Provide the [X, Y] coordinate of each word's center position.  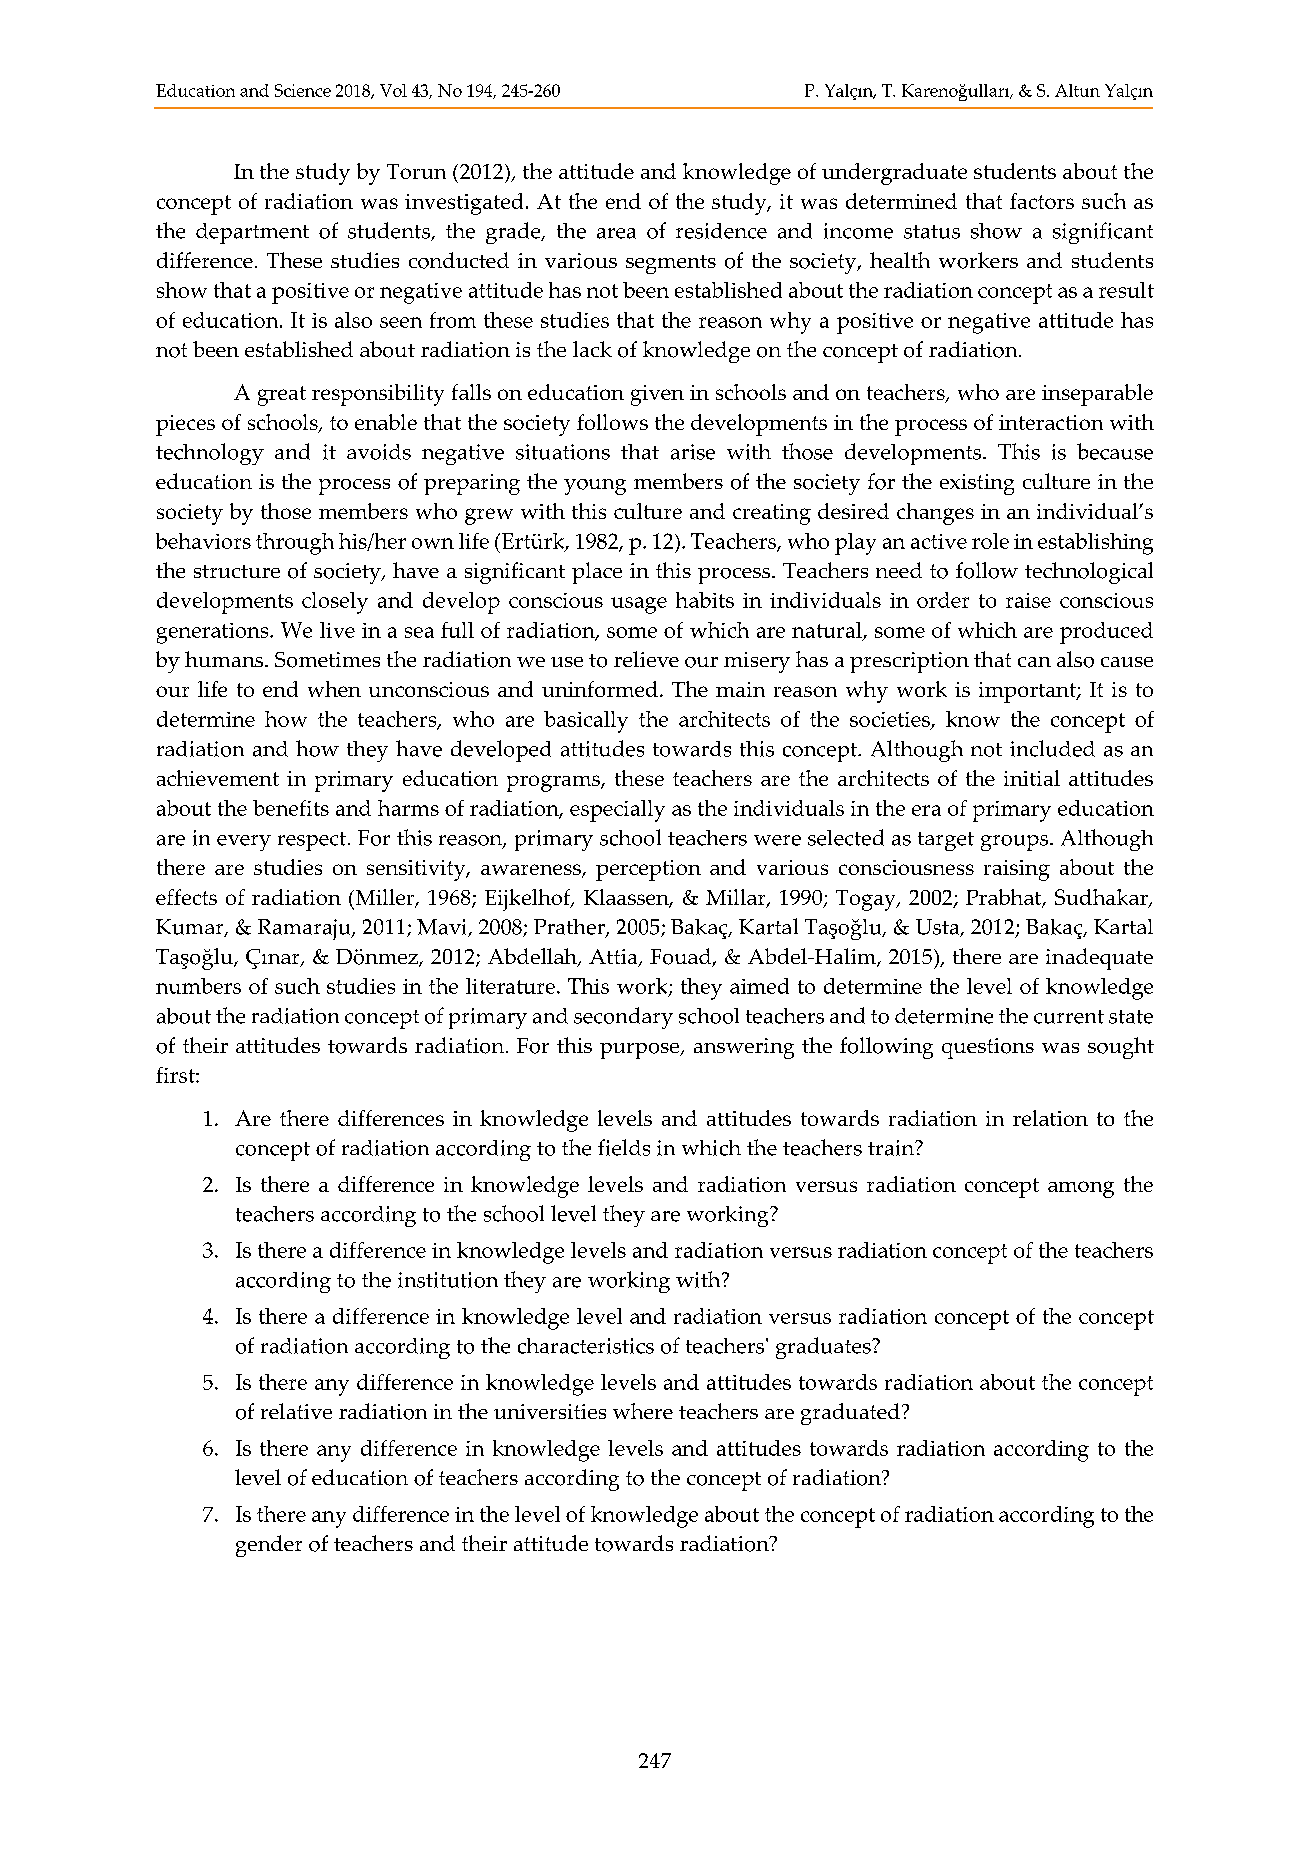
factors [1042, 201]
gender [269, 1546]
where [643, 1411]
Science [303, 90]
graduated [850, 1414]
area [616, 233]
